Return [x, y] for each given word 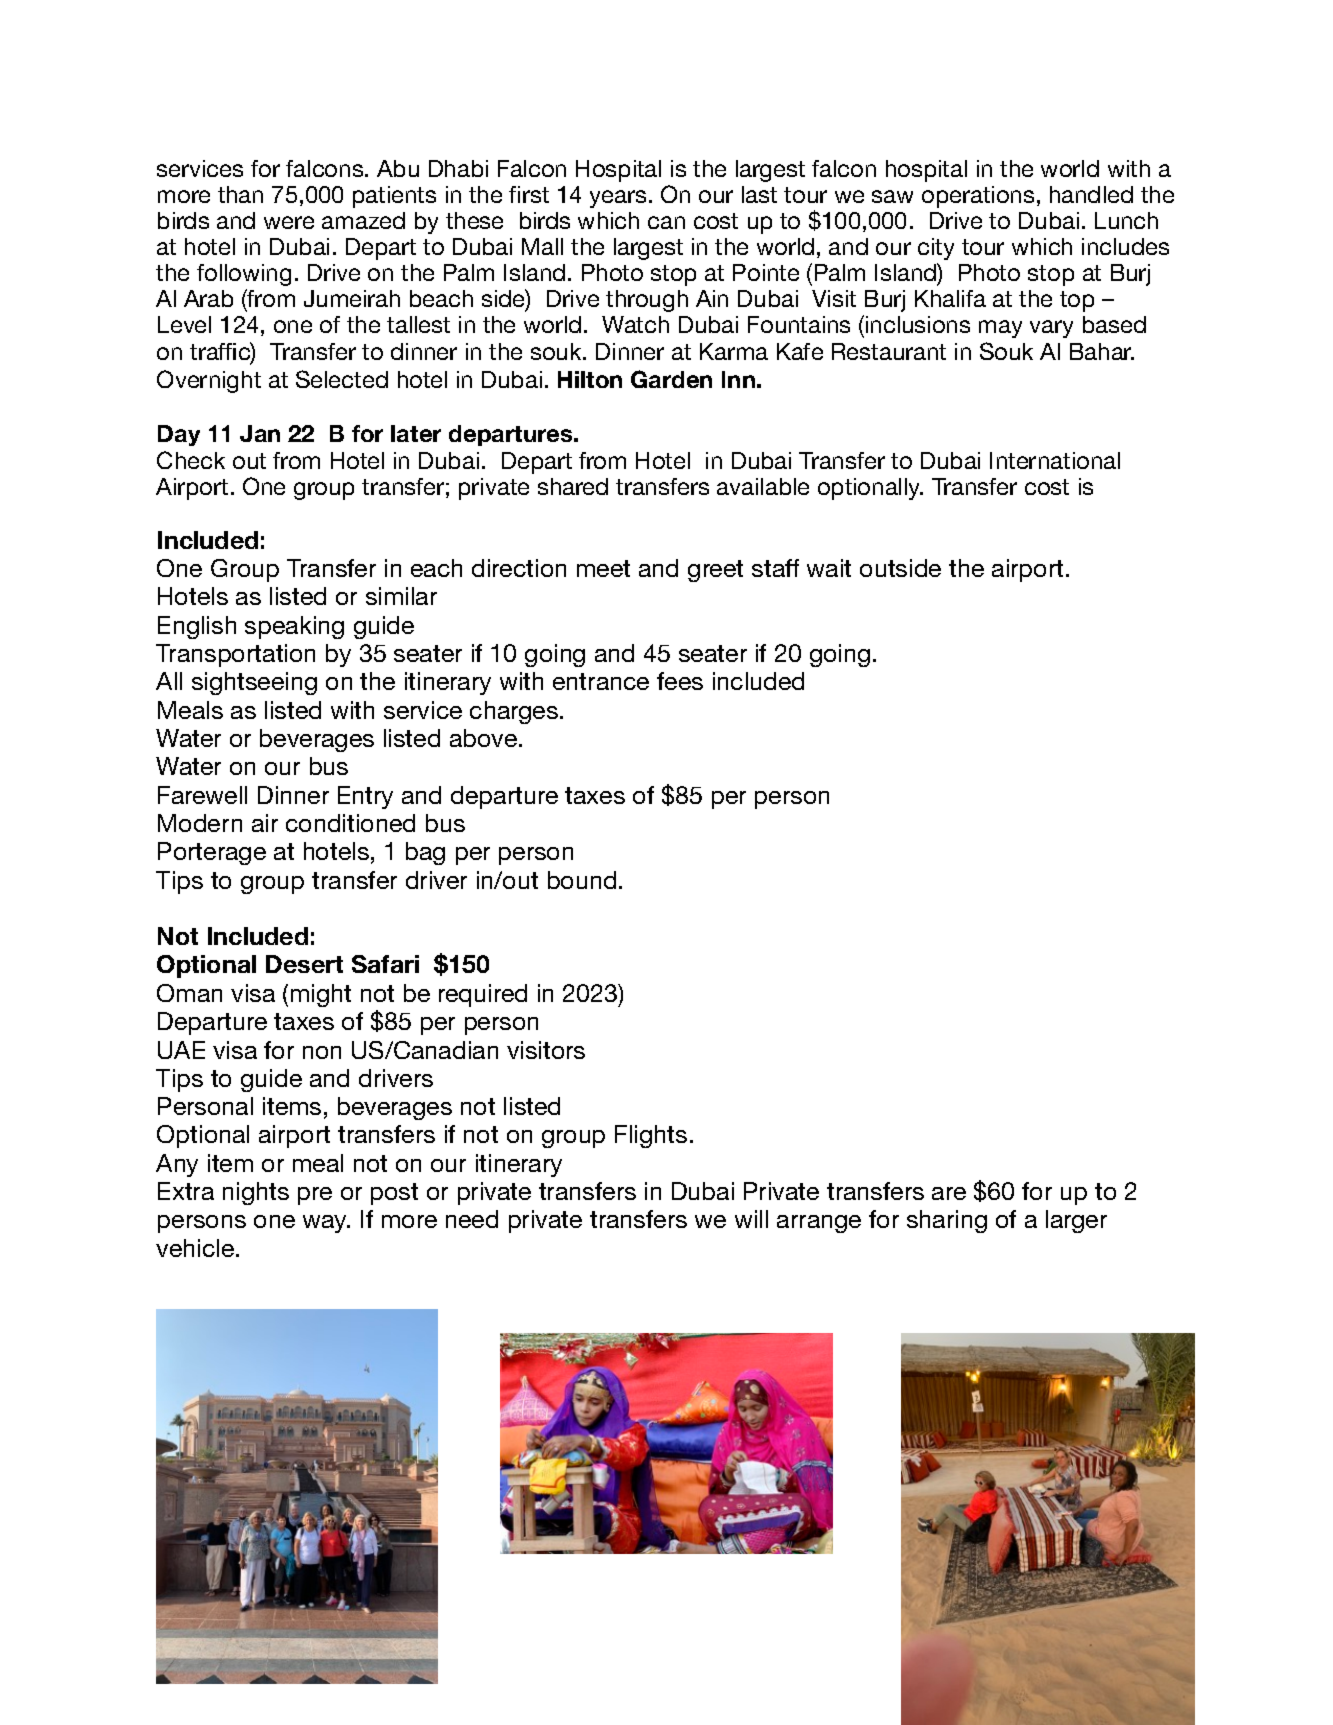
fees [680, 681]
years [618, 199]
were [289, 222]
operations [978, 197]
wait [829, 568]
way [326, 1224]
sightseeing [254, 683]
